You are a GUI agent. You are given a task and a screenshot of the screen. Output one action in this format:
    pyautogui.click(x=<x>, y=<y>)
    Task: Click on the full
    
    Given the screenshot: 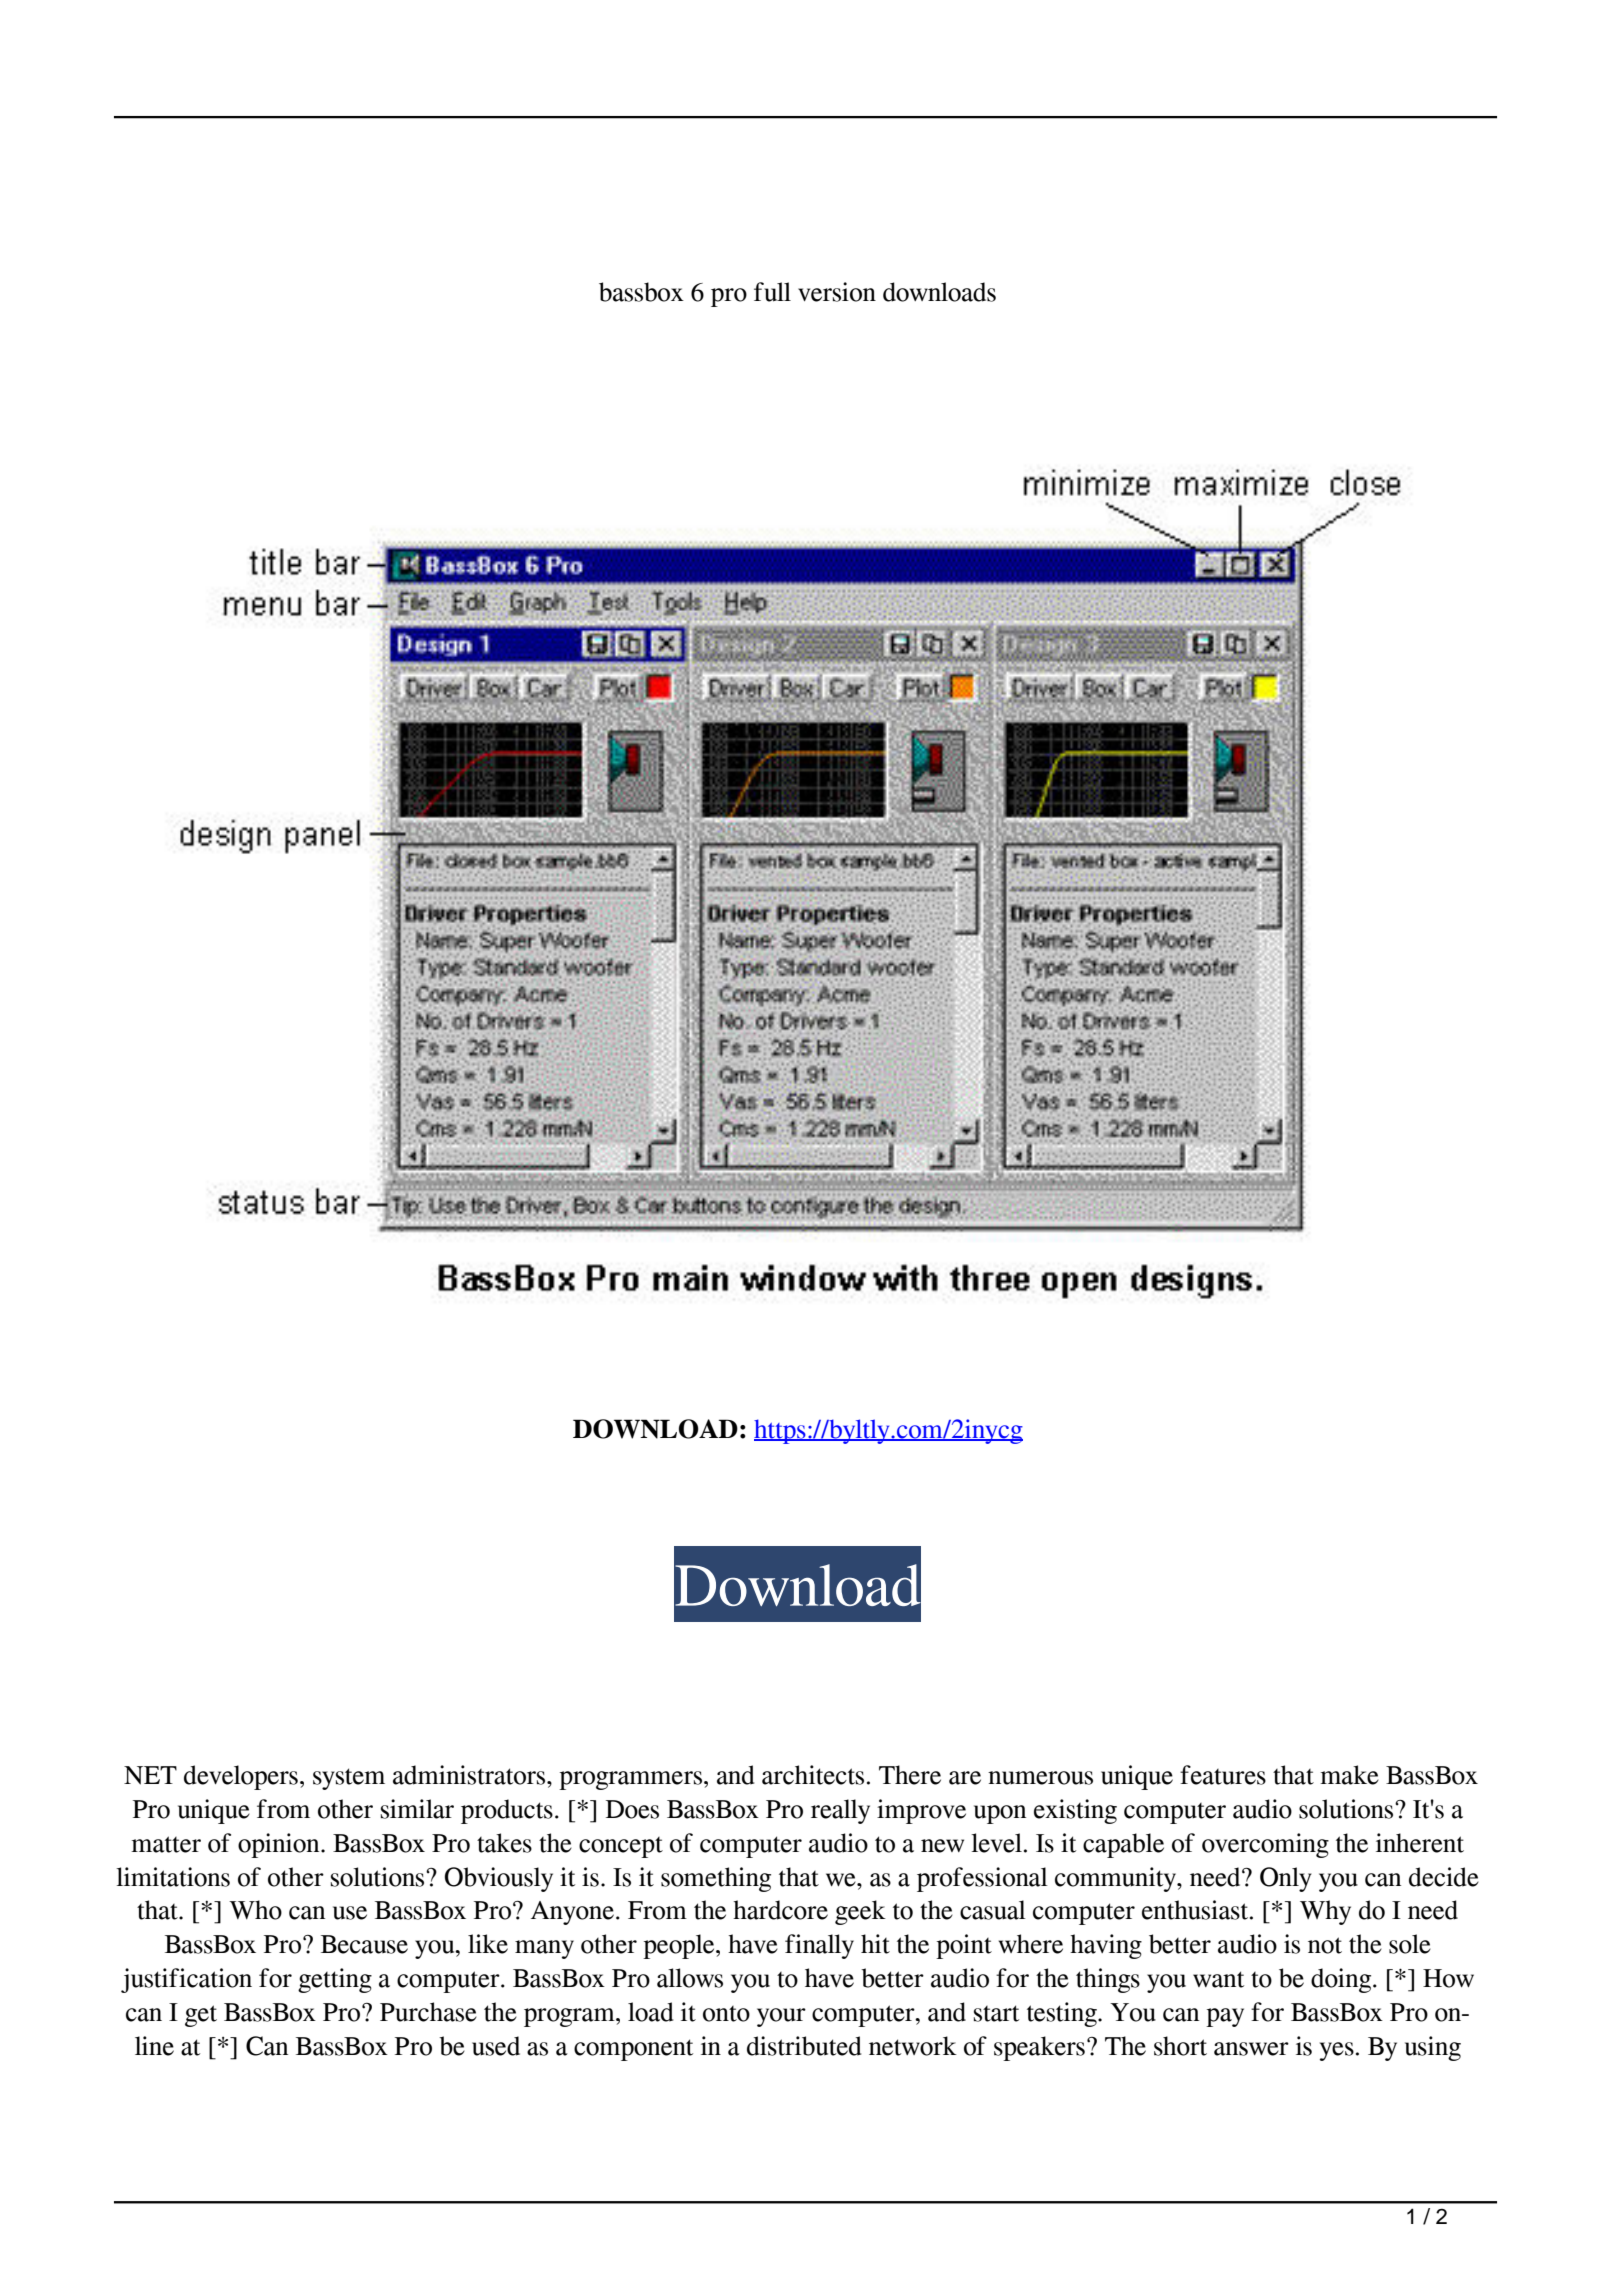 What is the action you would take?
    pyautogui.click(x=772, y=292)
